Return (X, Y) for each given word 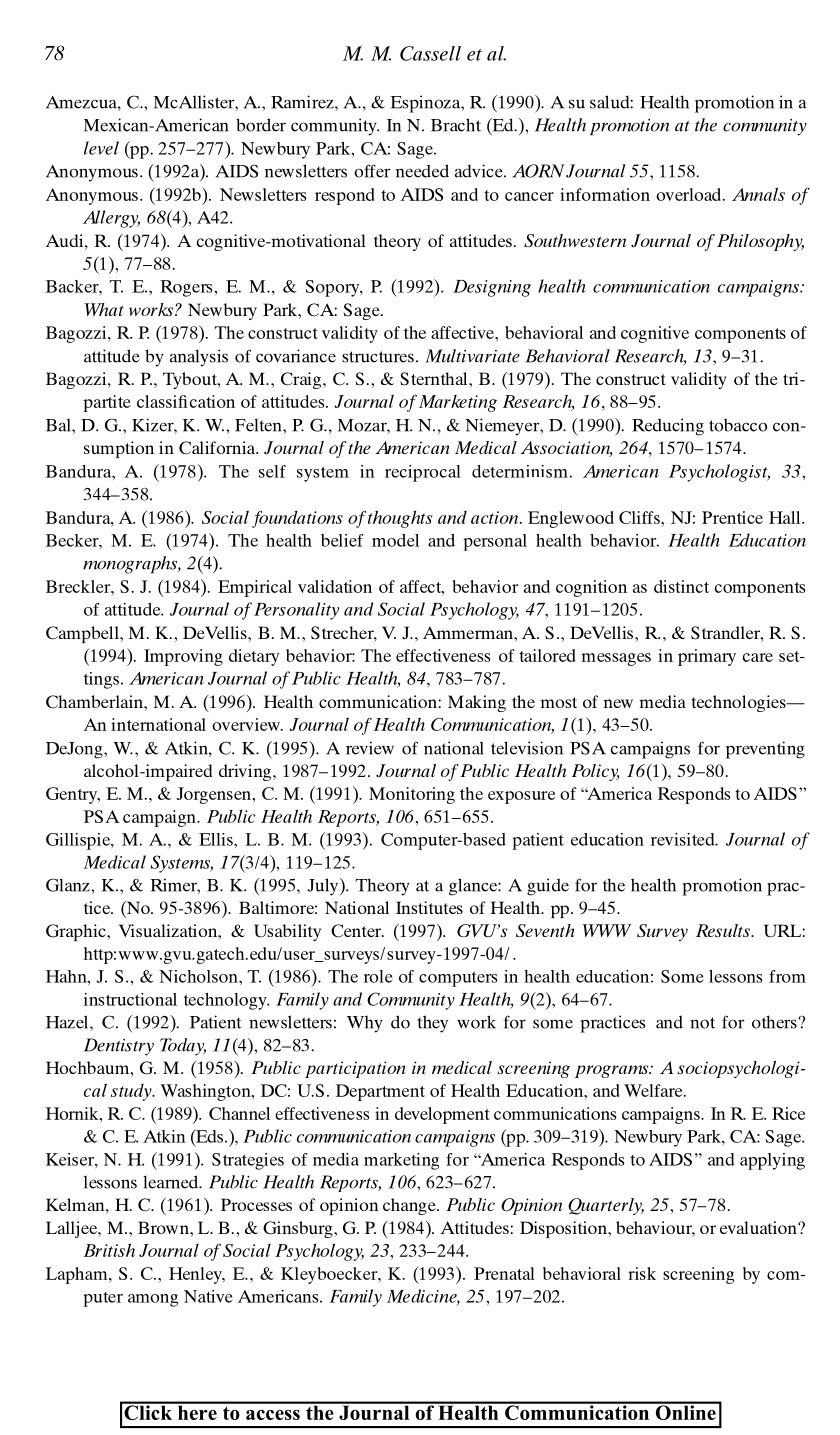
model (395, 540)
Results (724, 930)
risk (642, 1273)
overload (690, 194)
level (101, 148)
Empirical (255, 588)
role (378, 976)
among (153, 1300)
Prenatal (504, 1273)
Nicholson (199, 976)
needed (422, 171)
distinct (681, 586)
